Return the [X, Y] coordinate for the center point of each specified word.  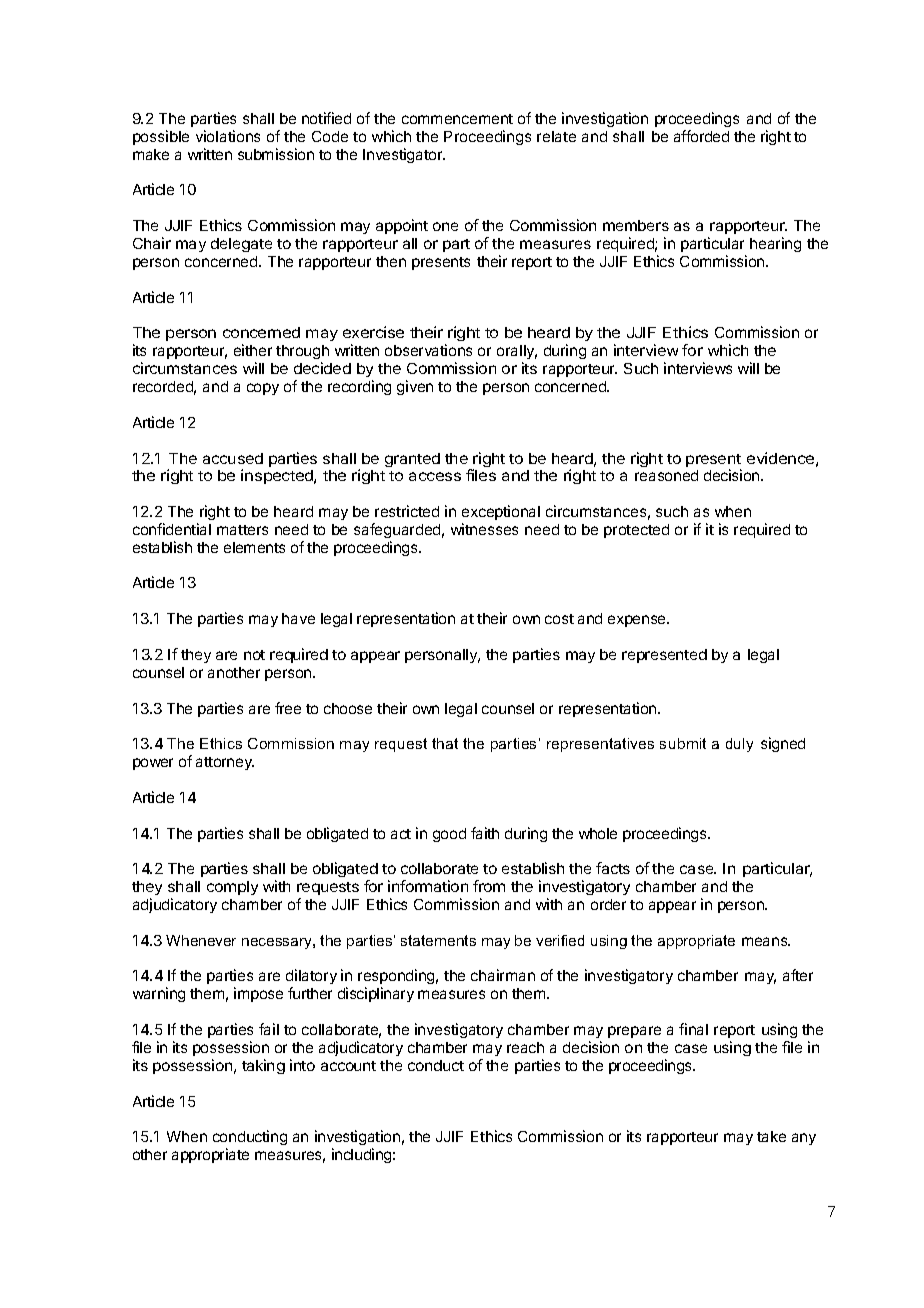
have [298, 618]
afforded [701, 136]
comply [232, 888]
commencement [457, 119]
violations [228, 136]
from [489, 886]
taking [263, 1066]
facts [613, 868]
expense [638, 621]
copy [263, 389]
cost [559, 619]
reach [525, 1047]
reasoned [666, 475]
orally [517, 354]
